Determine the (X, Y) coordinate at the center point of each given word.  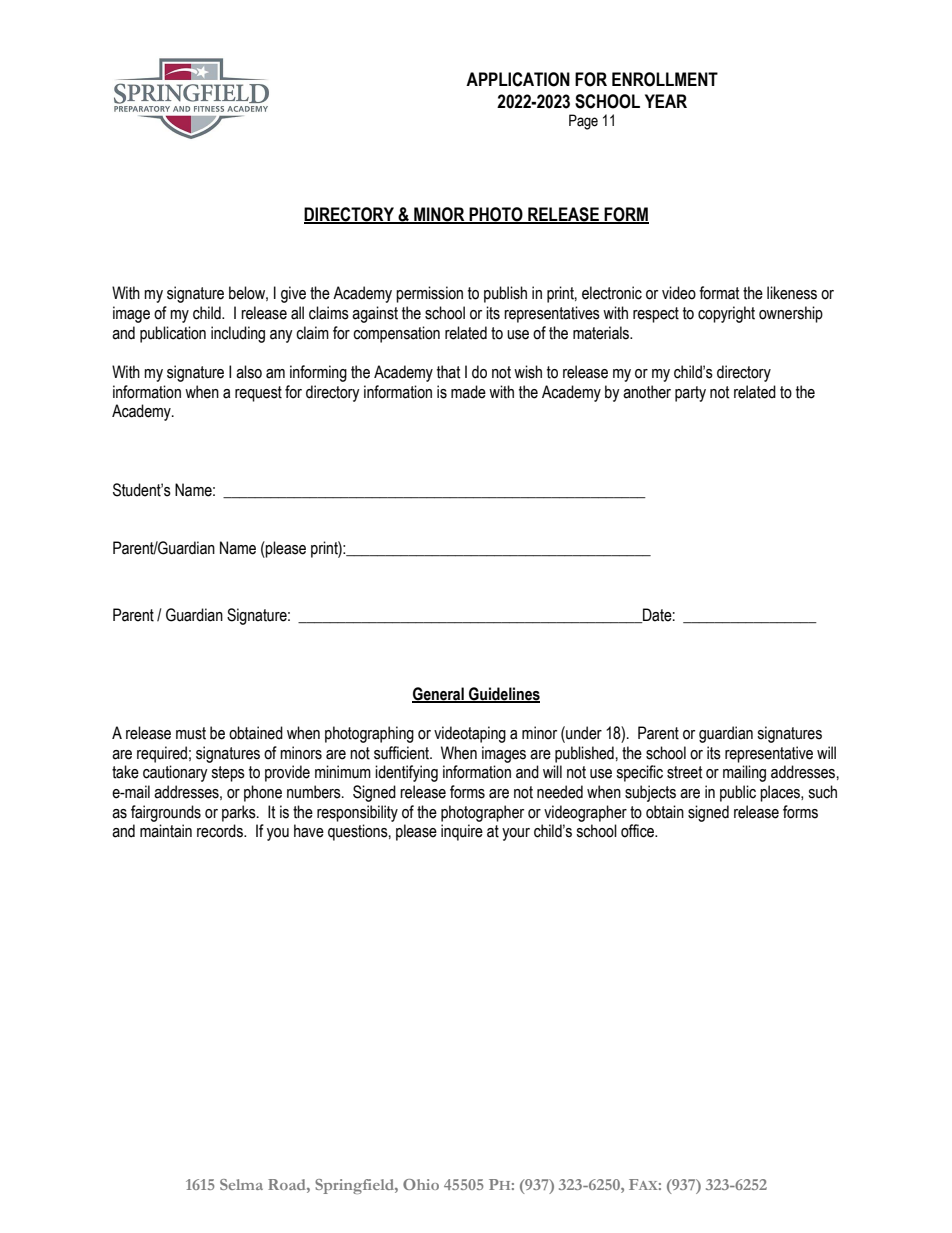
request (258, 394)
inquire (462, 832)
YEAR (666, 101)
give (293, 294)
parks (240, 813)
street (685, 772)
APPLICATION (518, 79)
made (468, 392)
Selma (241, 1184)
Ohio (421, 1184)
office (638, 831)
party (690, 394)
